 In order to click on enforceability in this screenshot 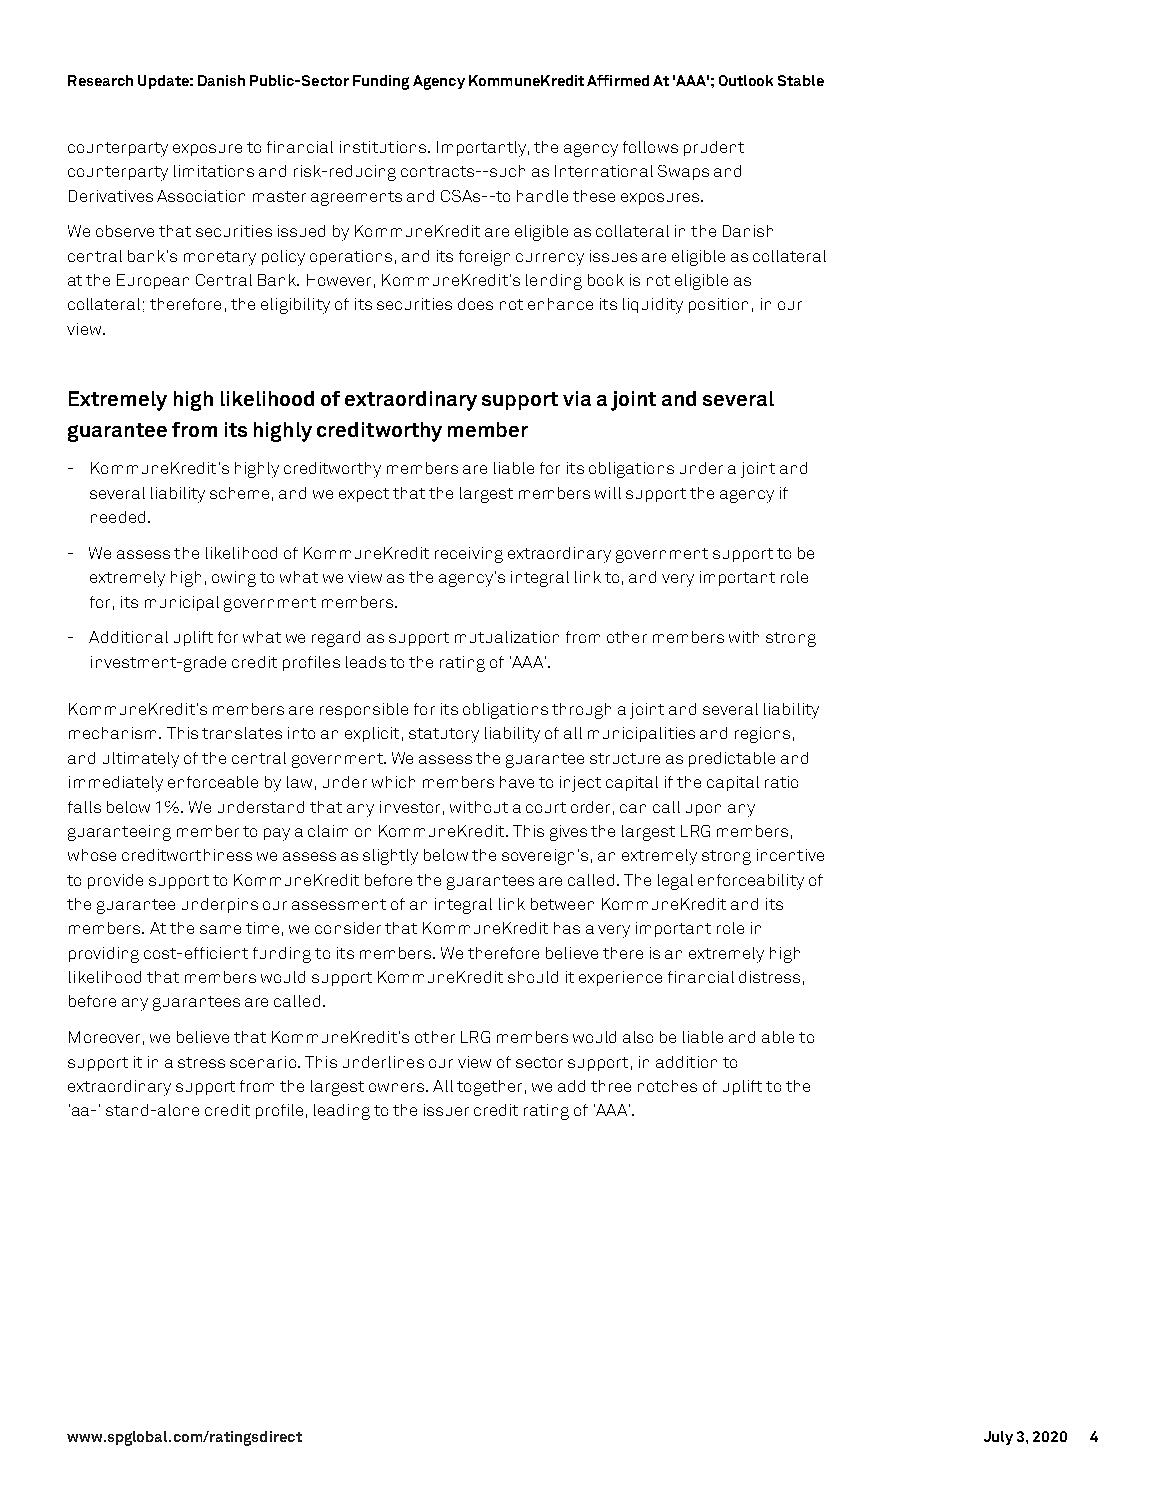, I will do `click(751, 882)`.
